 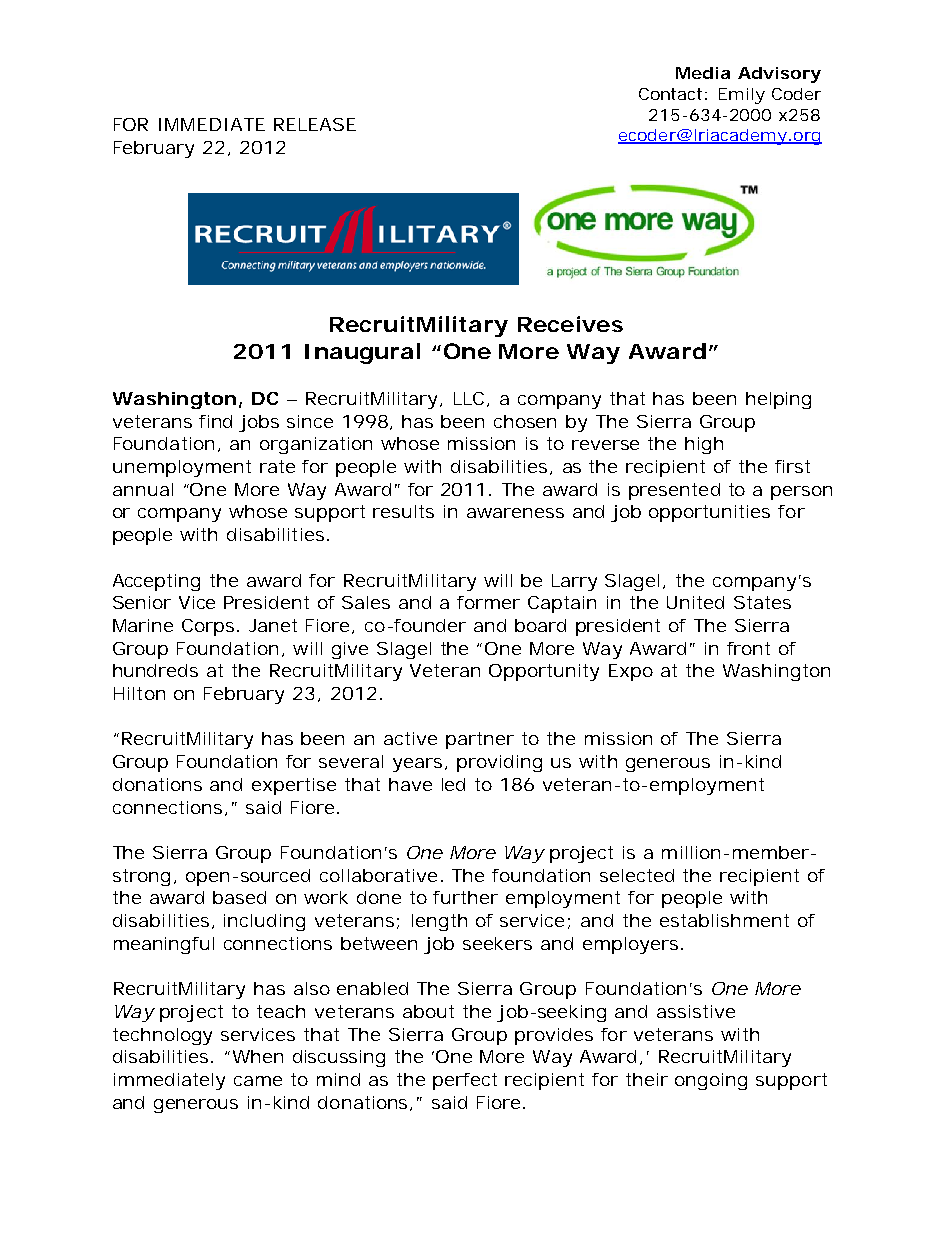 I want to click on Contact, so click(x=670, y=94).
